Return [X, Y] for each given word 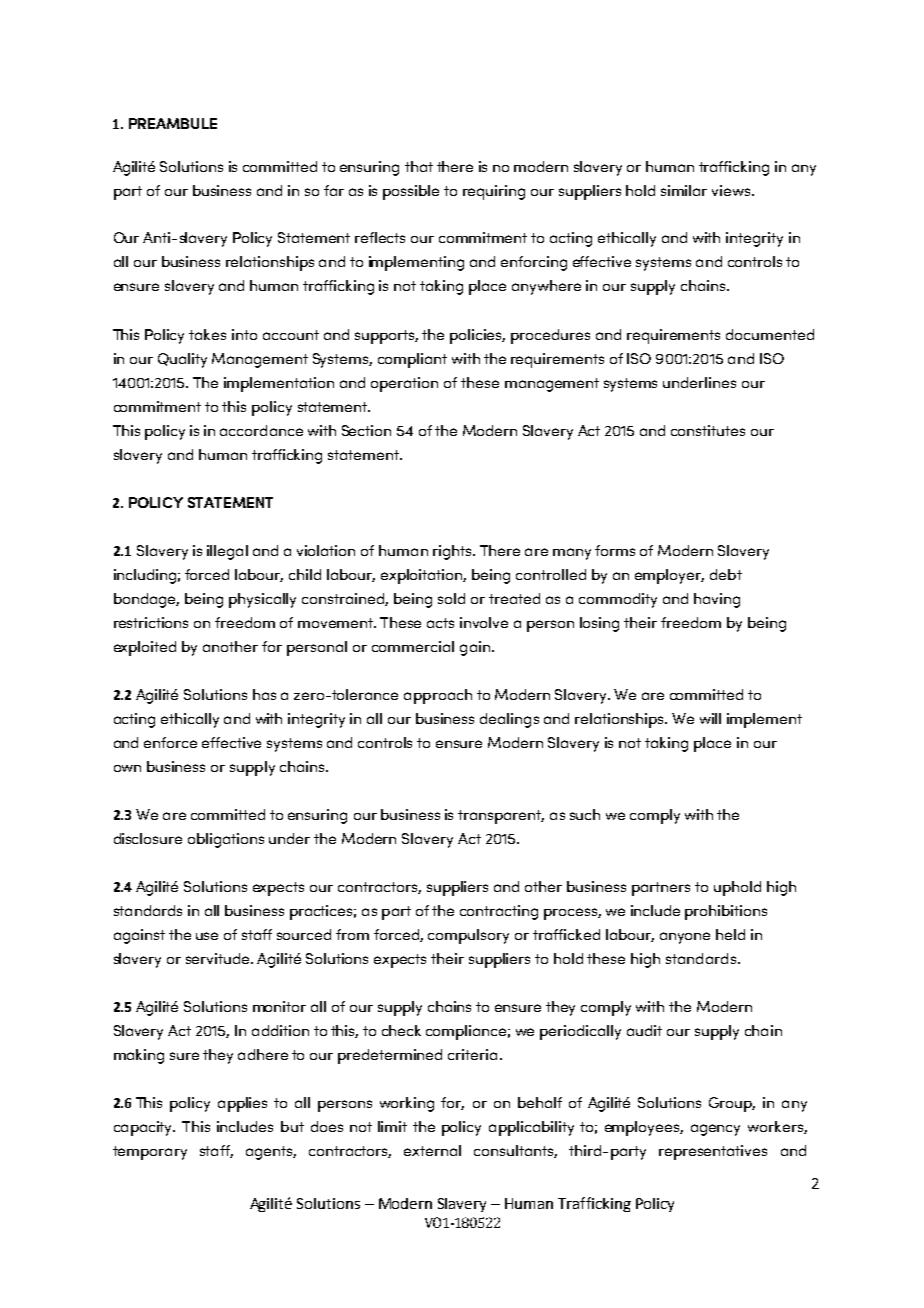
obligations [226, 840]
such [585, 814]
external [432, 1150]
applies [242, 1104]
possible [411, 192]
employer [669, 576]
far [334, 190]
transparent [501, 817]
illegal [227, 552]
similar [684, 190]
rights [453, 552]
